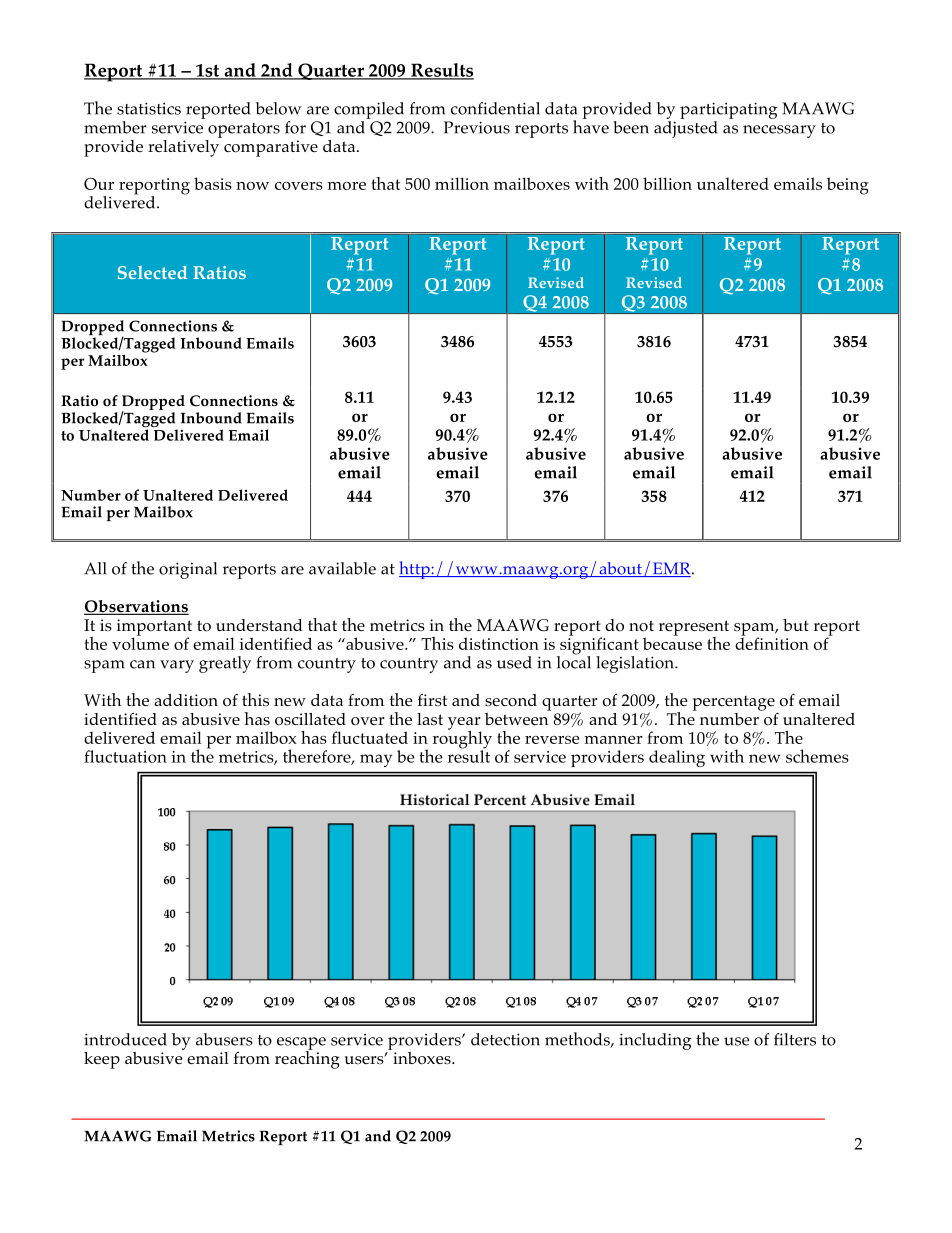 The image size is (952, 1233). Describe the element at coordinates (477, 127) in the image. I see `Previous` at that location.
